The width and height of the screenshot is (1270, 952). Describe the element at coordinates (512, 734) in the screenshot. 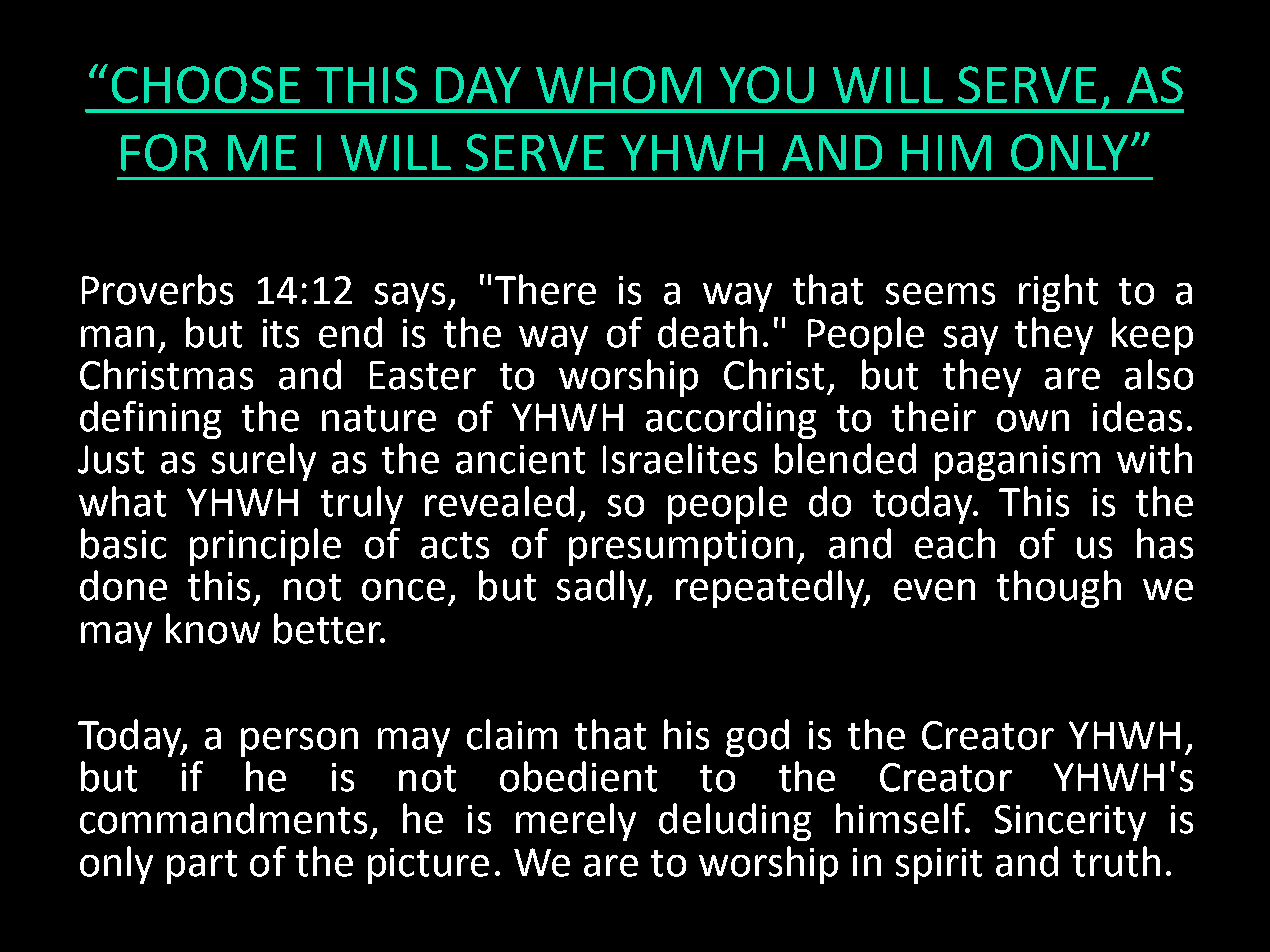

I see `claim` at that location.
